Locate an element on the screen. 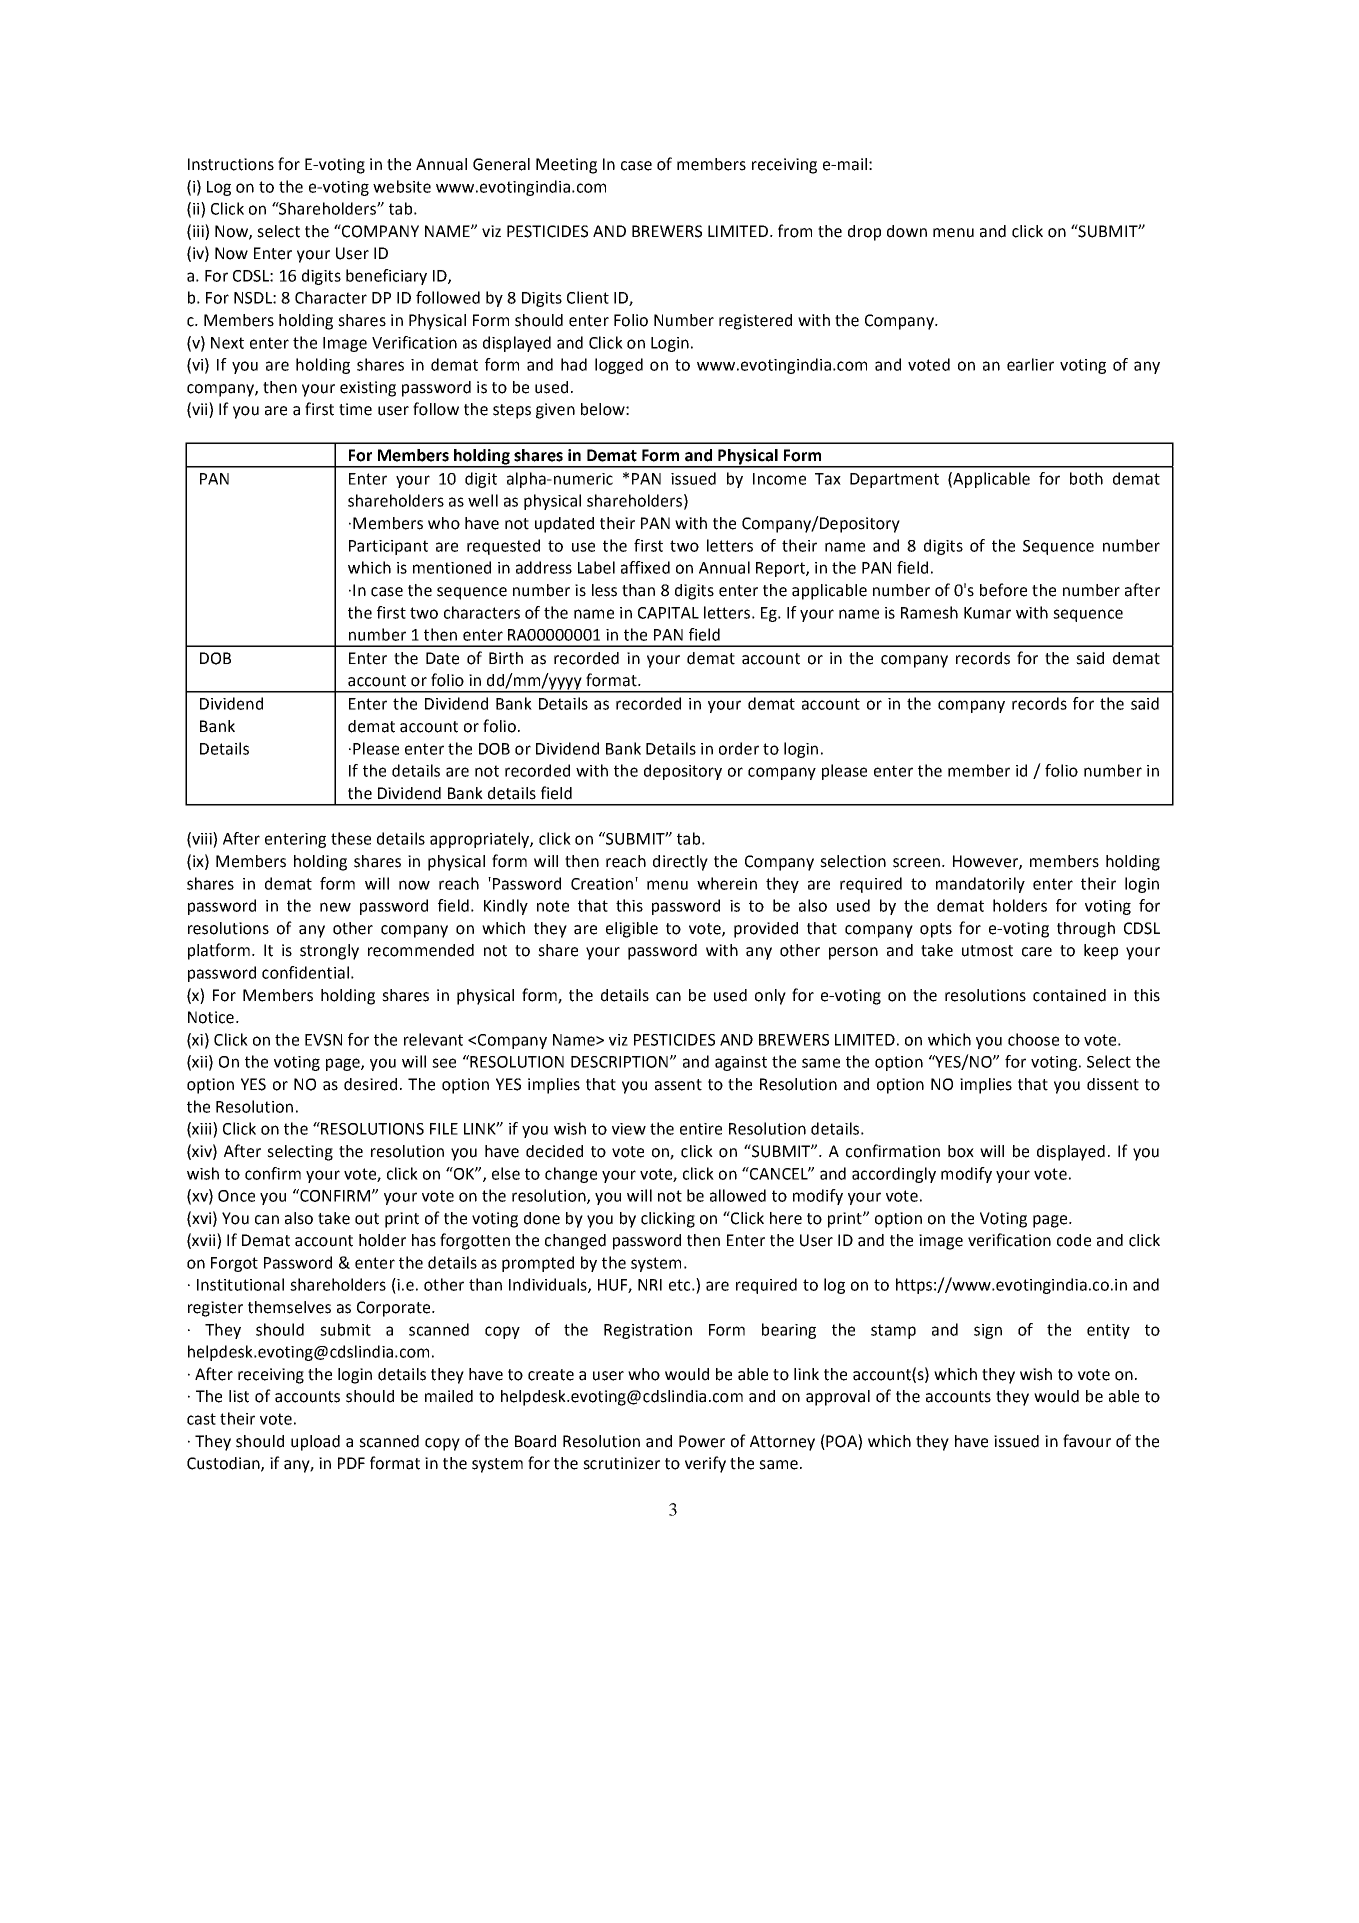 This screenshot has height=1923, width=1359. upload is located at coordinates (315, 1443).
